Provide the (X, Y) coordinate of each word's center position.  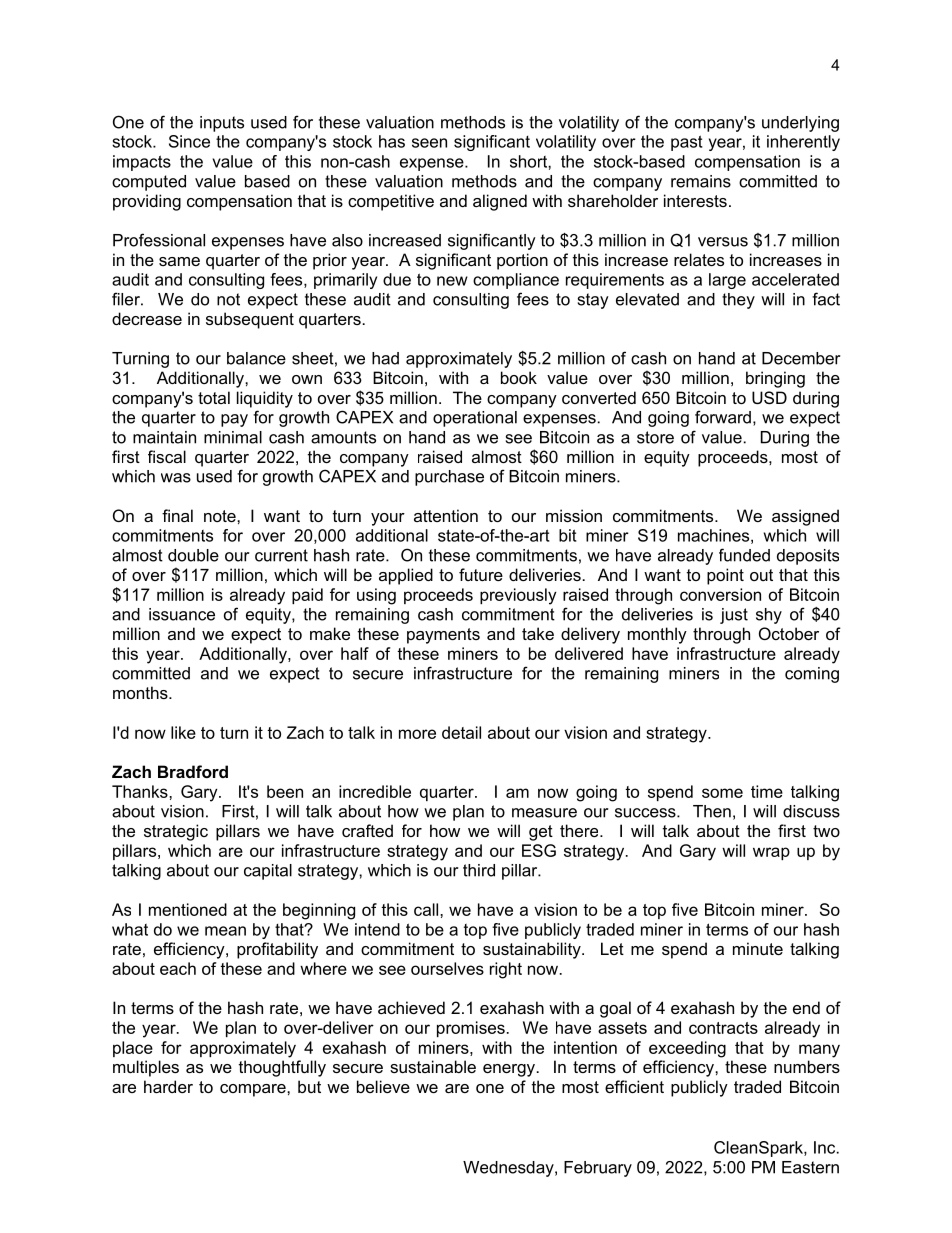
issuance (182, 614)
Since (189, 141)
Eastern (810, 1167)
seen (429, 143)
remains (701, 181)
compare (254, 1090)
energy (509, 1070)
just (734, 616)
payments (443, 636)
